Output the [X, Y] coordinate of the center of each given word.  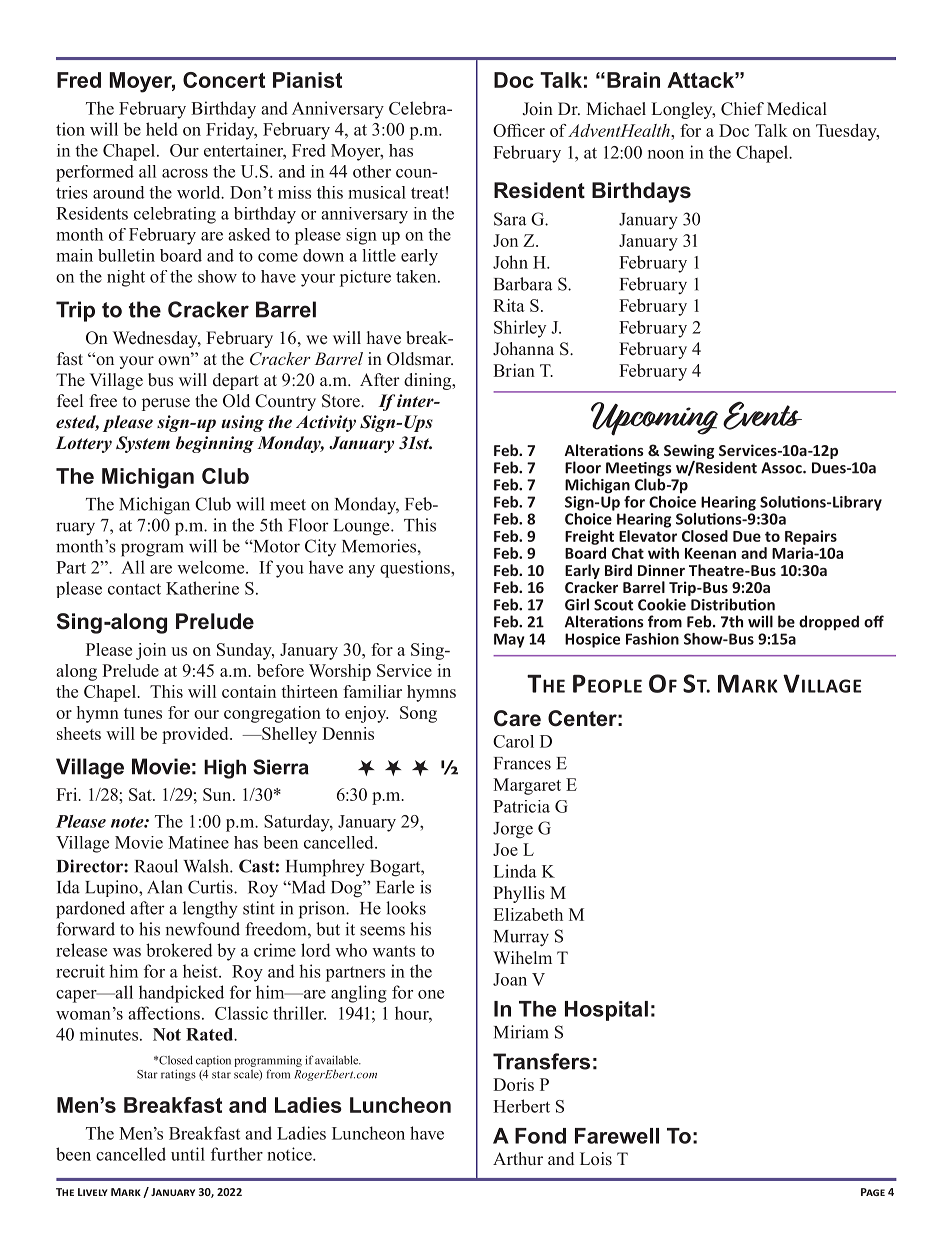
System [143, 444]
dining [429, 381]
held [162, 129]
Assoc [782, 468]
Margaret [527, 786]
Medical [797, 109]
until [188, 1154]
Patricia [521, 806]
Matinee [198, 842]
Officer [519, 130]
